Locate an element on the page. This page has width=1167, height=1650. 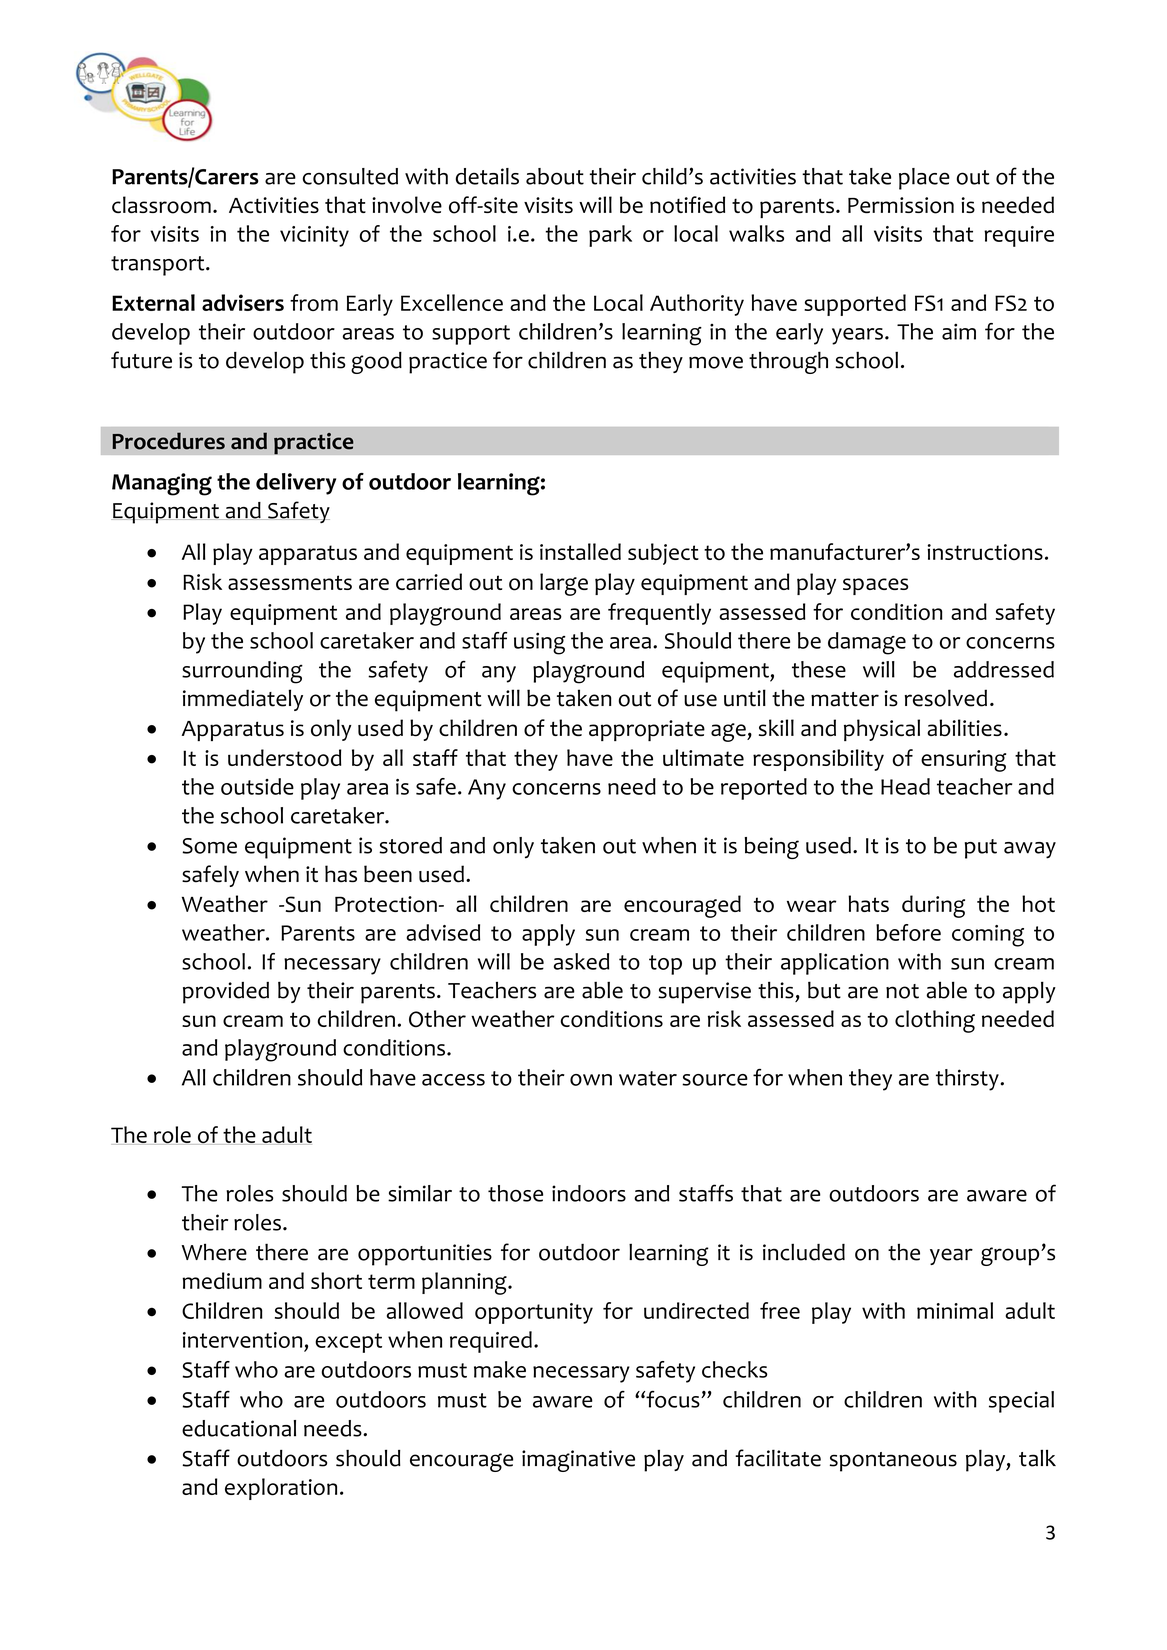
educational is located at coordinates (239, 1428).
